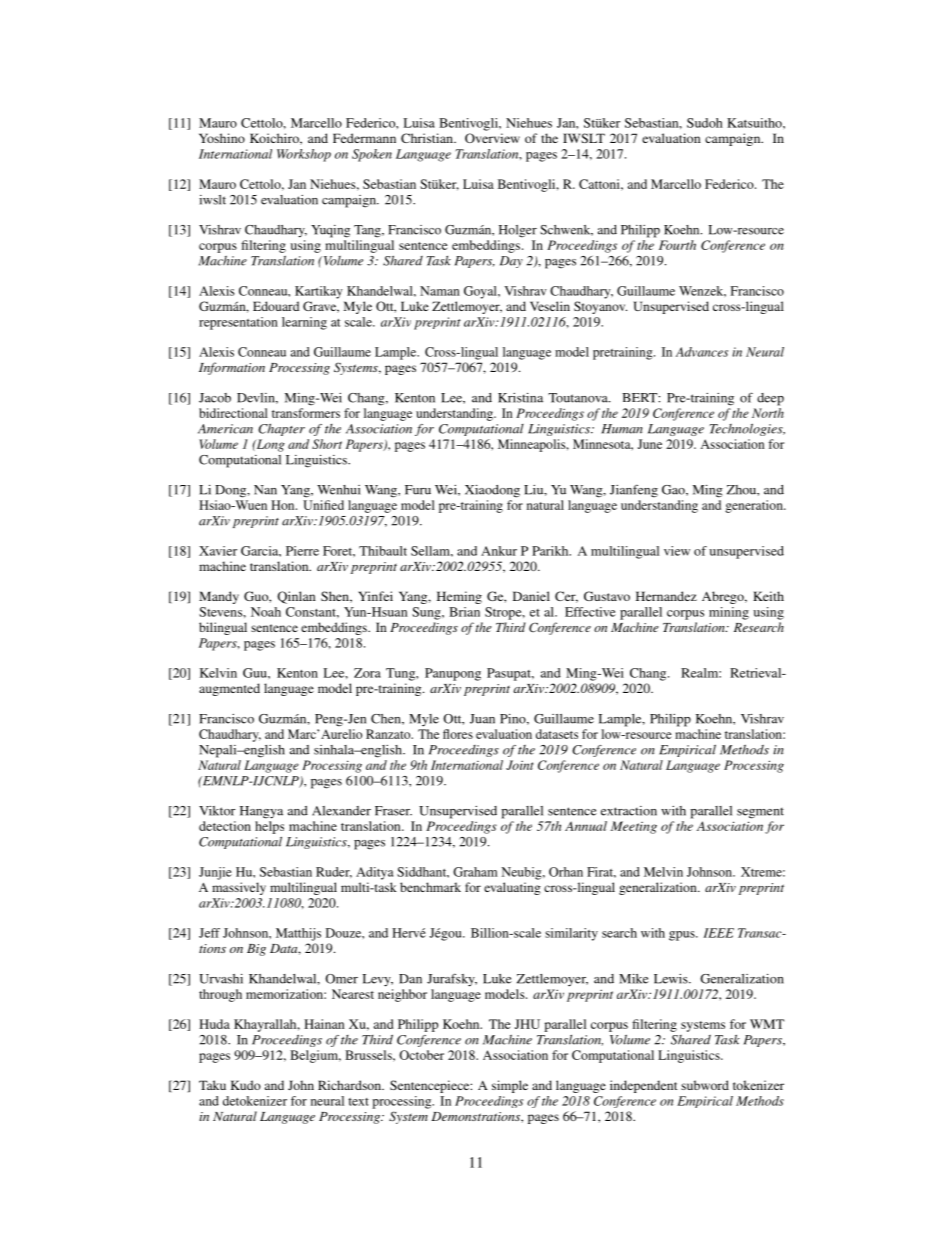 The height and width of the screenshot is (1233, 952). I want to click on Gao, so click(674, 490).
